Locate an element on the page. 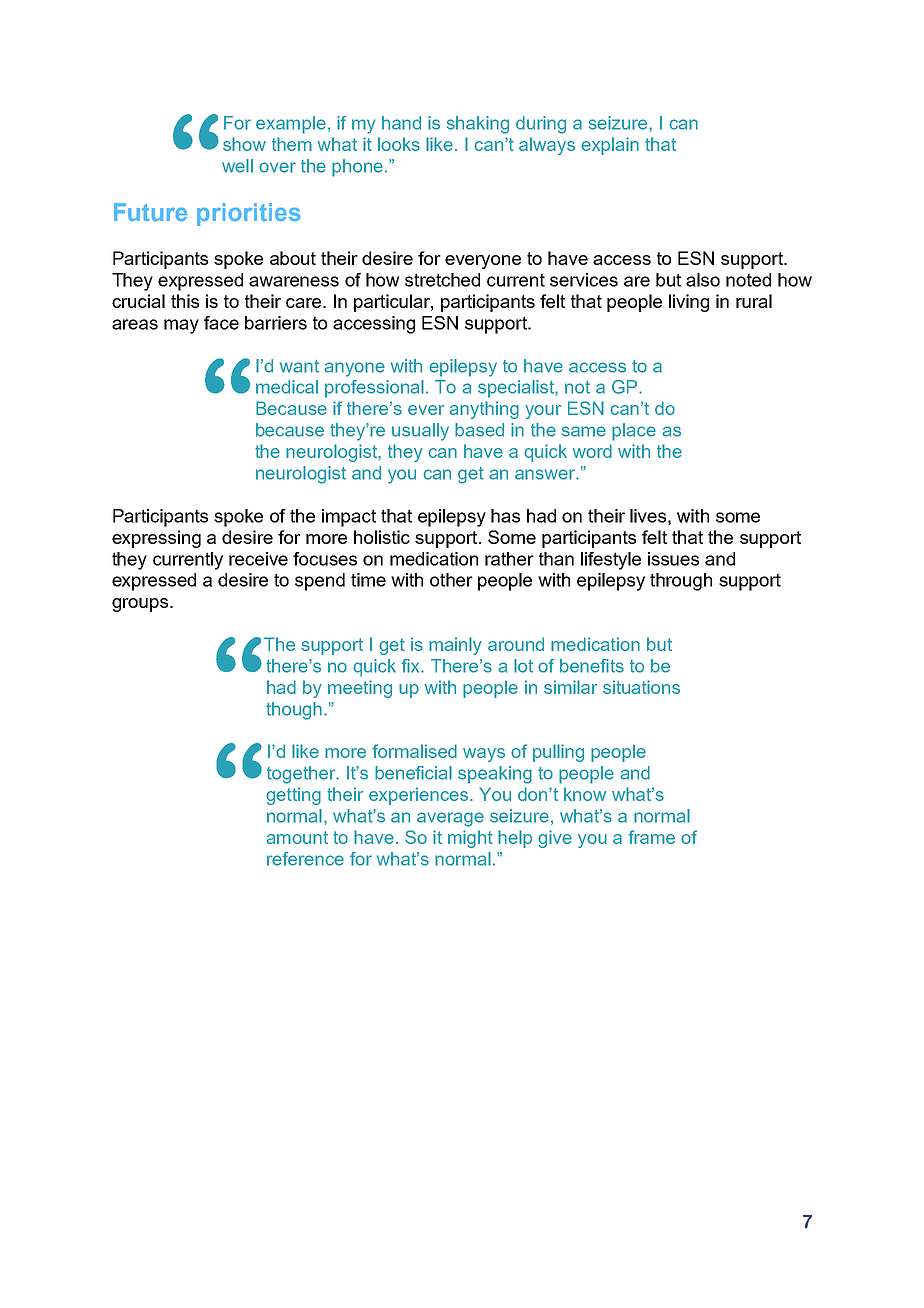  might is located at coordinates (470, 839).
